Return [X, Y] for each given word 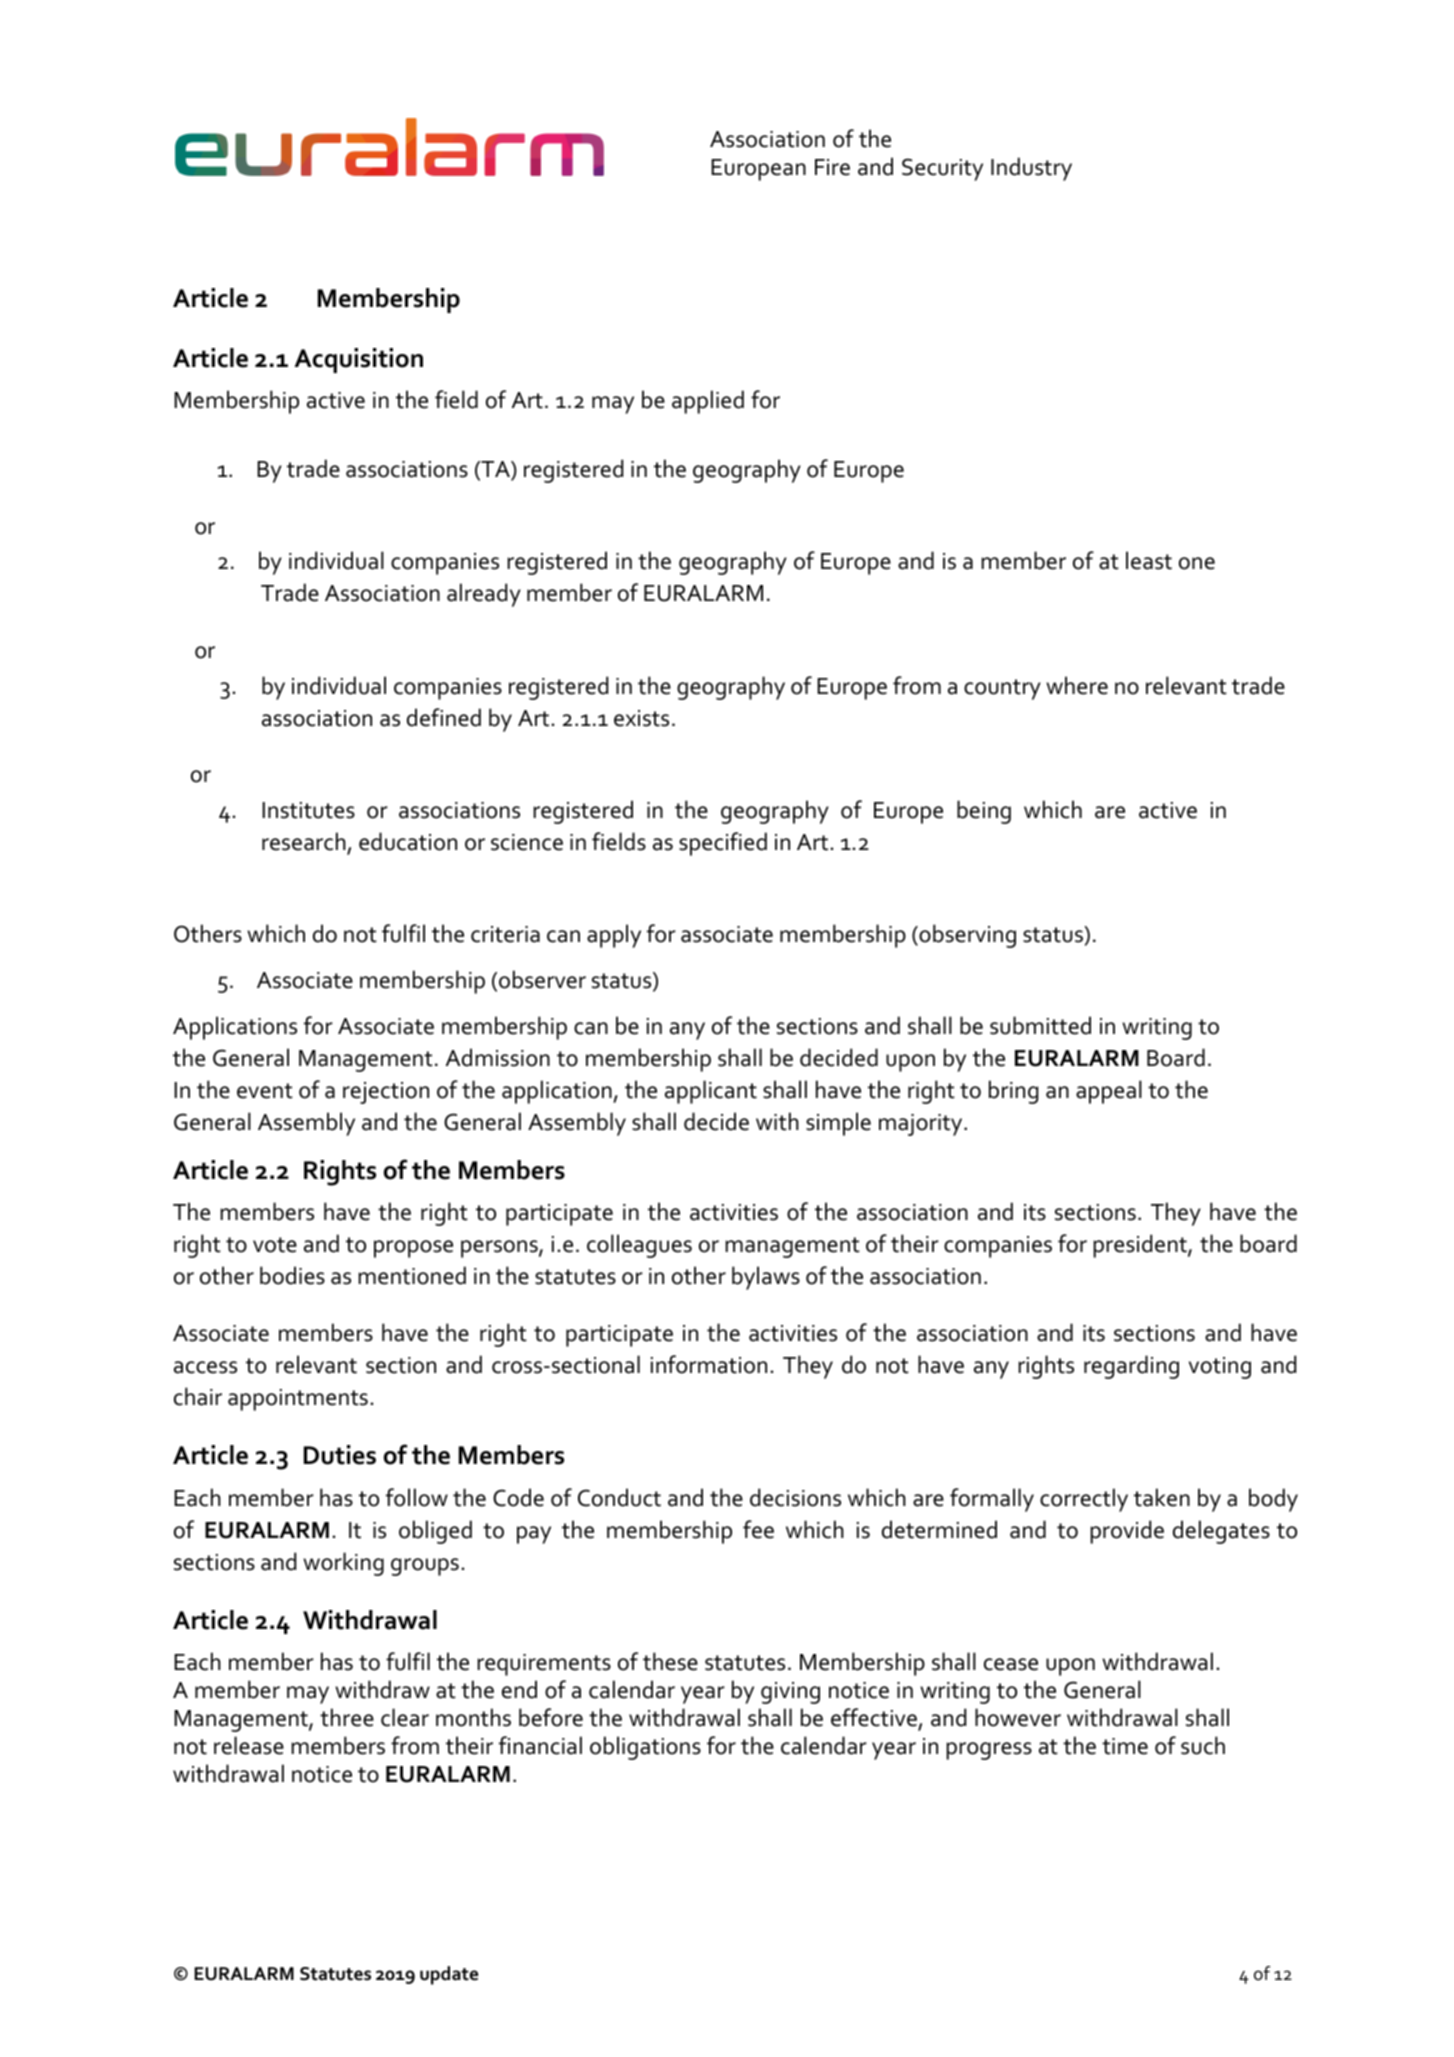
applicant [711, 1092]
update [449, 1975]
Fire [832, 167]
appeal [1109, 1092]
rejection [386, 1093]
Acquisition [359, 360]
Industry [1031, 169]
